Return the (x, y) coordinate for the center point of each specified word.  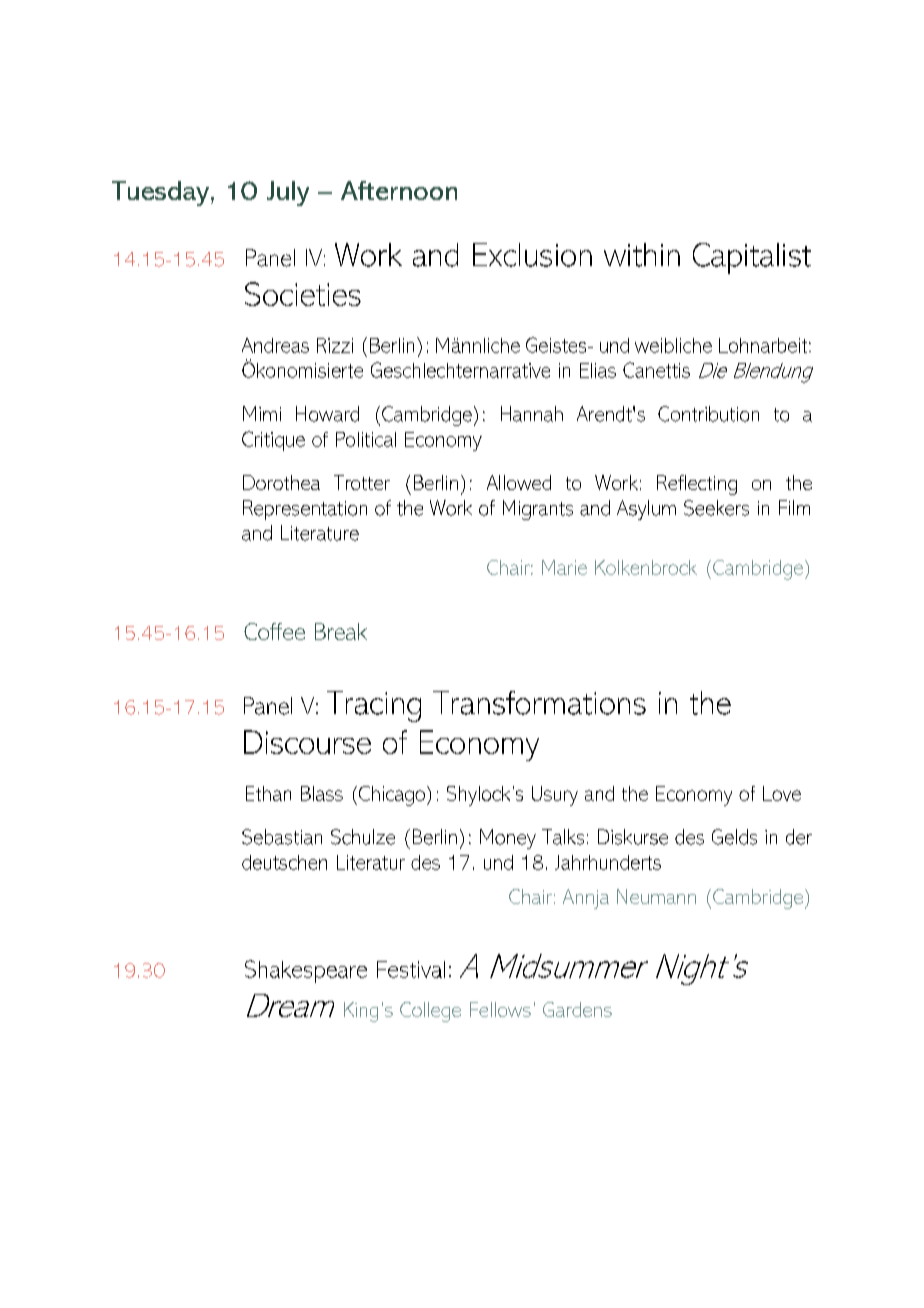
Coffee (274, 631)
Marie (564, 567)
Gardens (577, 1009)
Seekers (716, 508)
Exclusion (532, 255)
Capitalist (752, 258)
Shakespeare (306, 971)
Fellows (500, 1009)
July (288, 193)
